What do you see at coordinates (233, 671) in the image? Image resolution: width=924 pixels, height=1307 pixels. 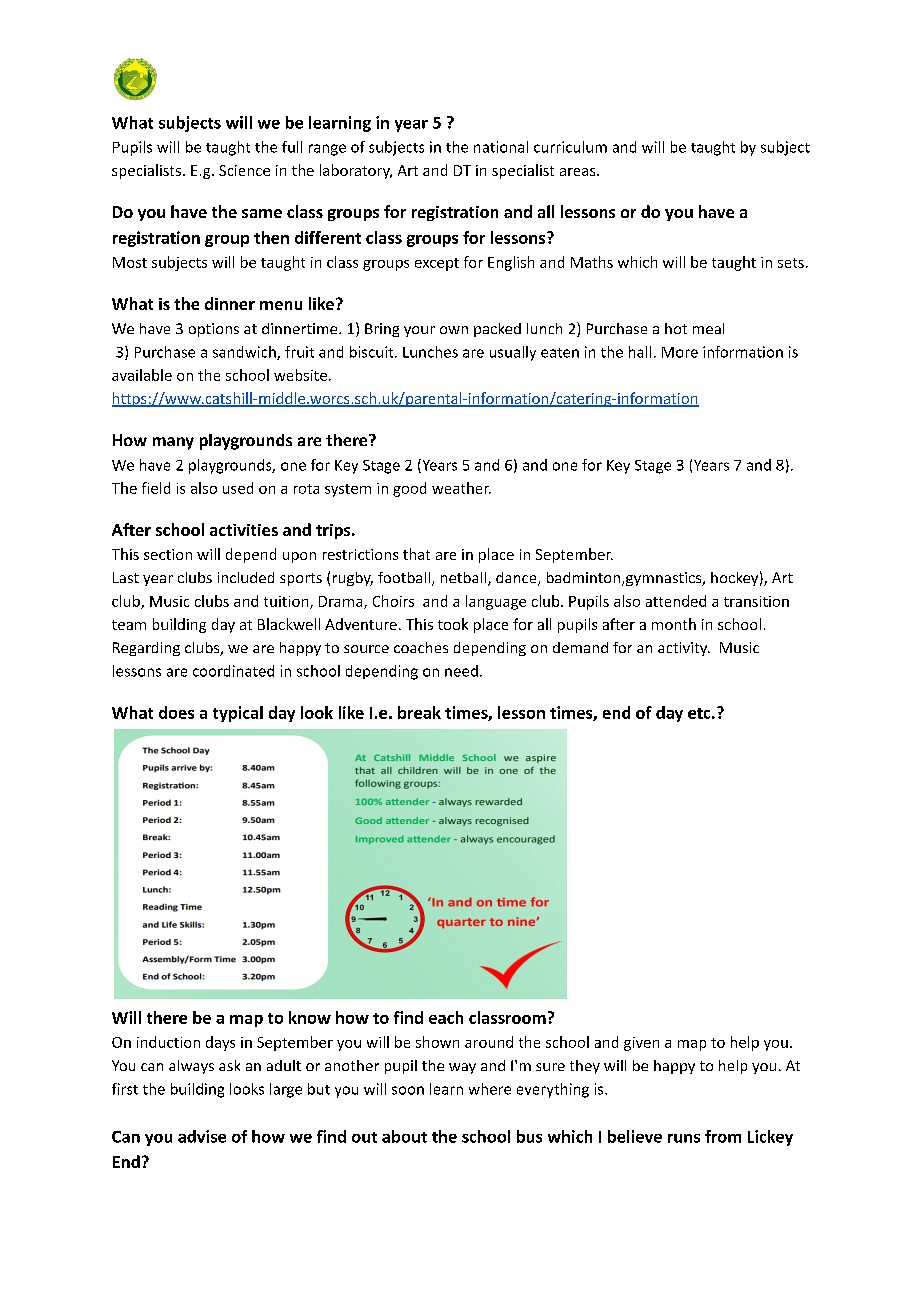 I see `coordinated` at bounding box center [233, 671].
